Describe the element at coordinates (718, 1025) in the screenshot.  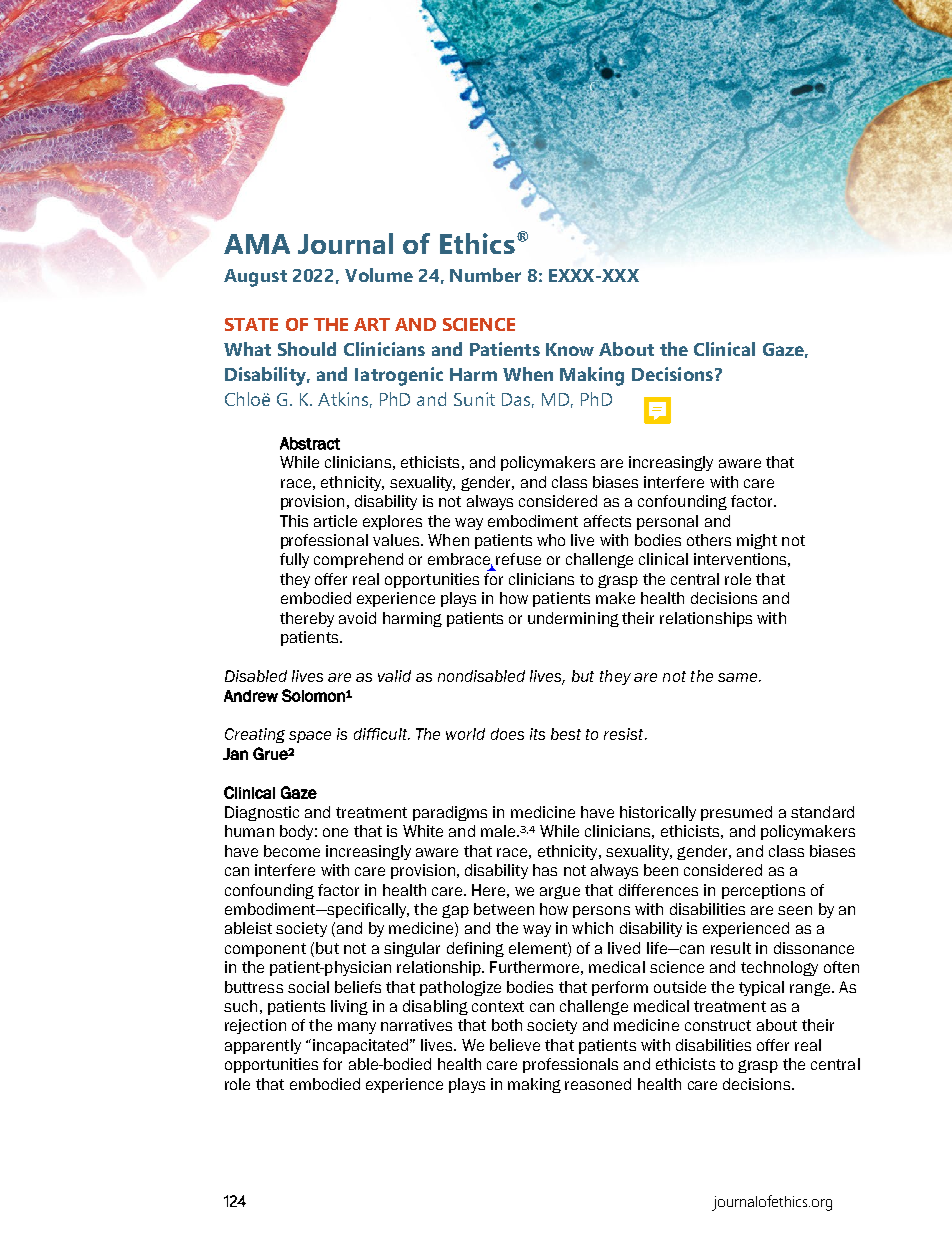
I see `construct` at that location.
